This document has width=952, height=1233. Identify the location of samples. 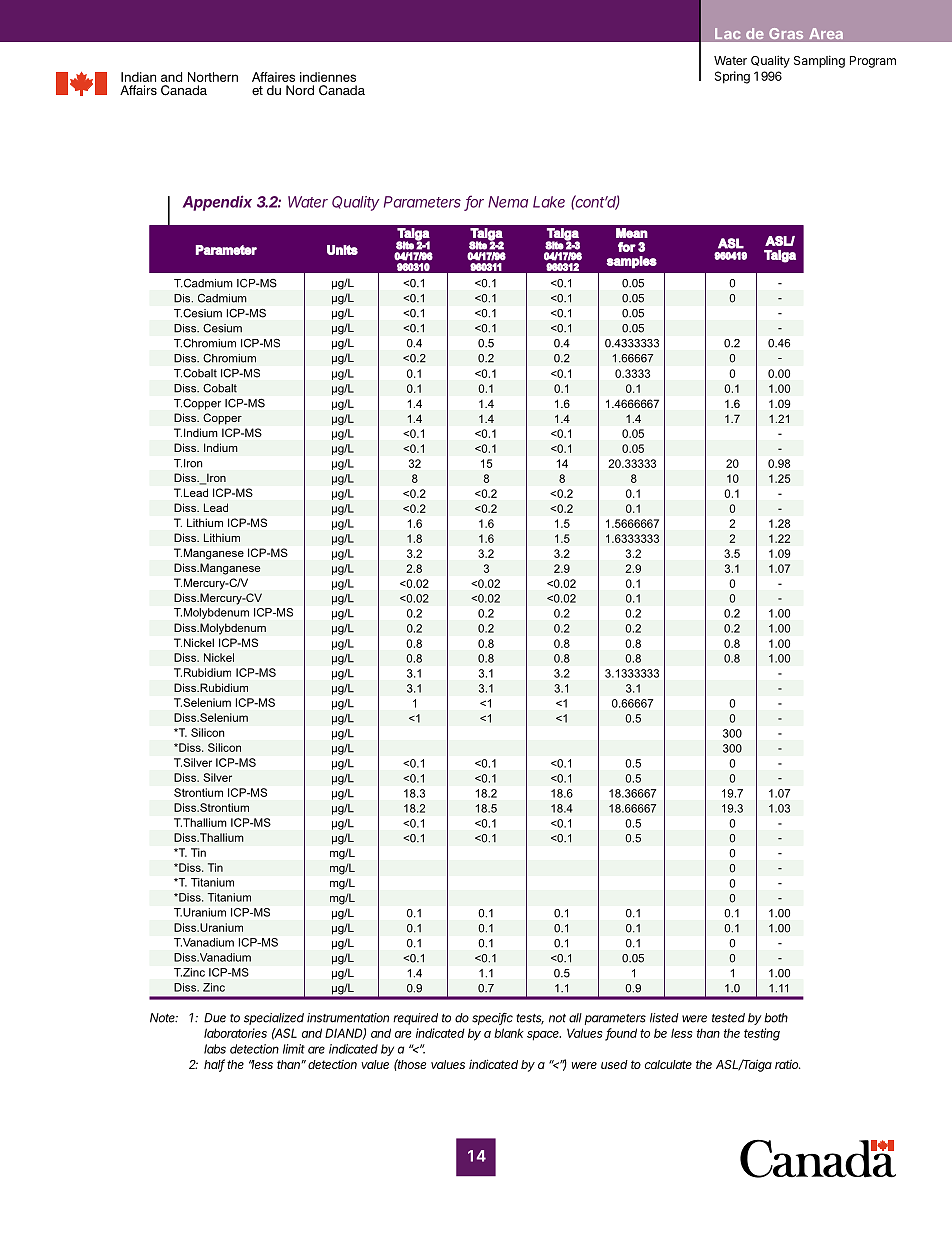
(631, 262).
